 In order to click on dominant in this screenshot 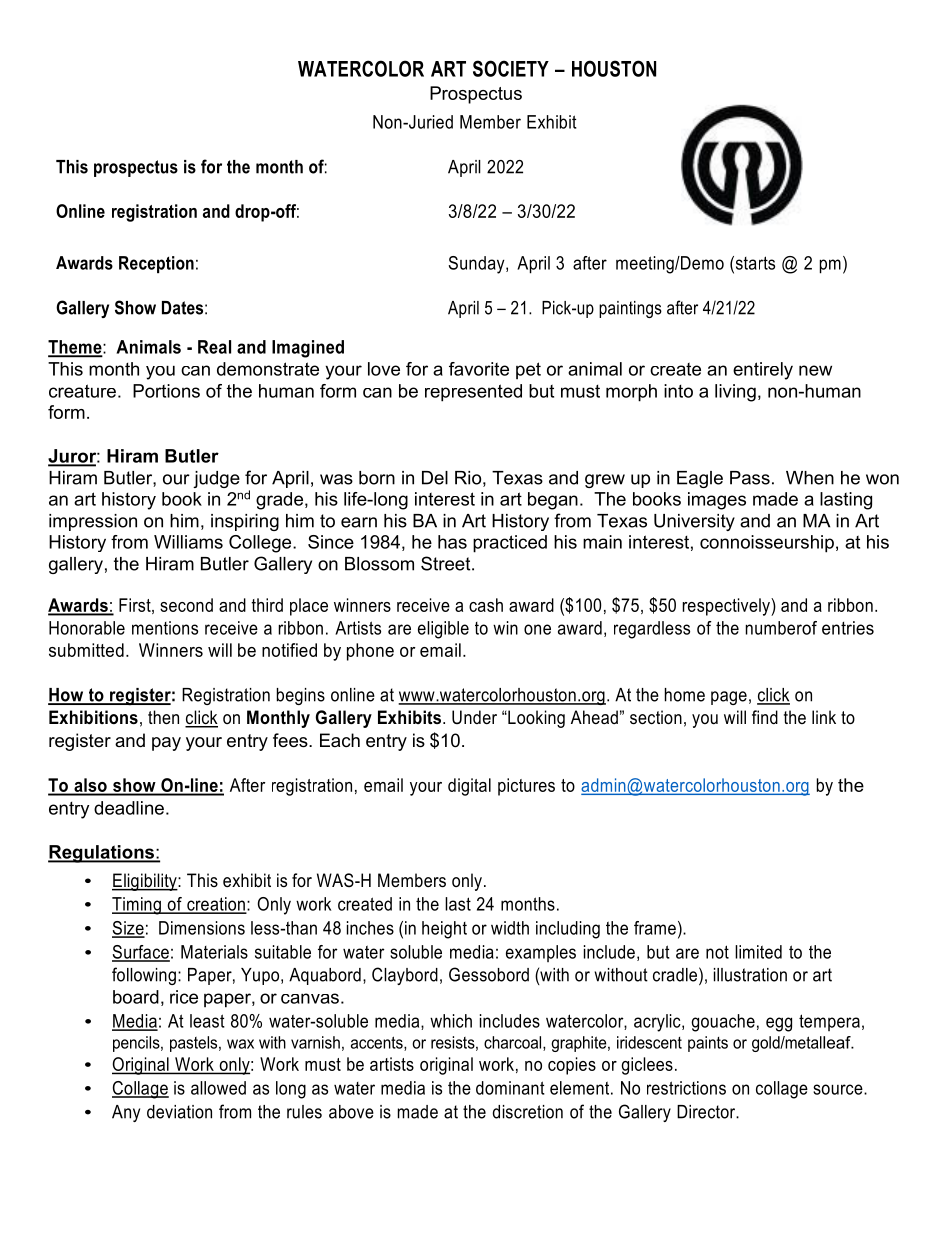, I will do `click(510, 1088)`.
